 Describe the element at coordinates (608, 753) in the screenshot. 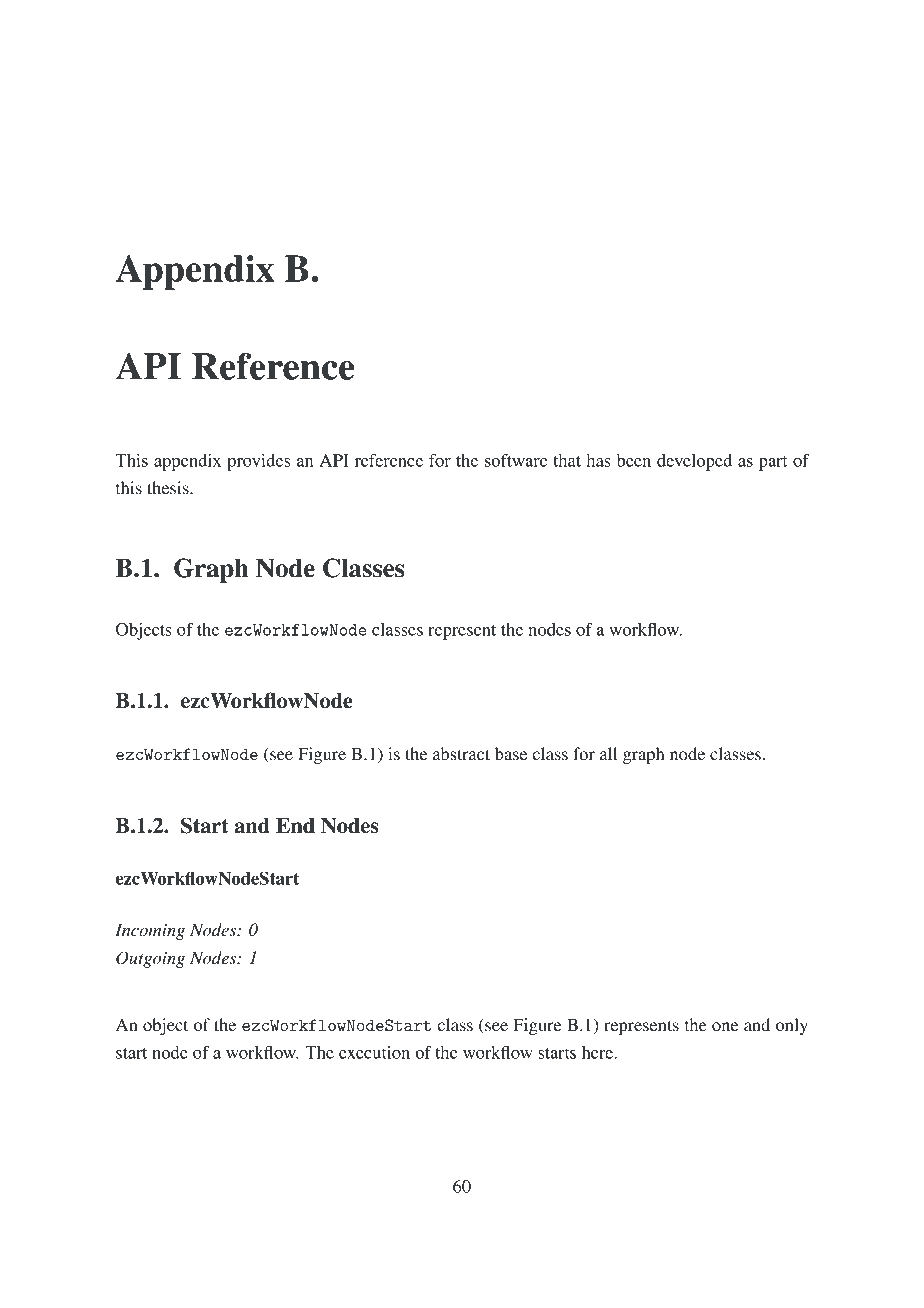

I see `all` at that location.
